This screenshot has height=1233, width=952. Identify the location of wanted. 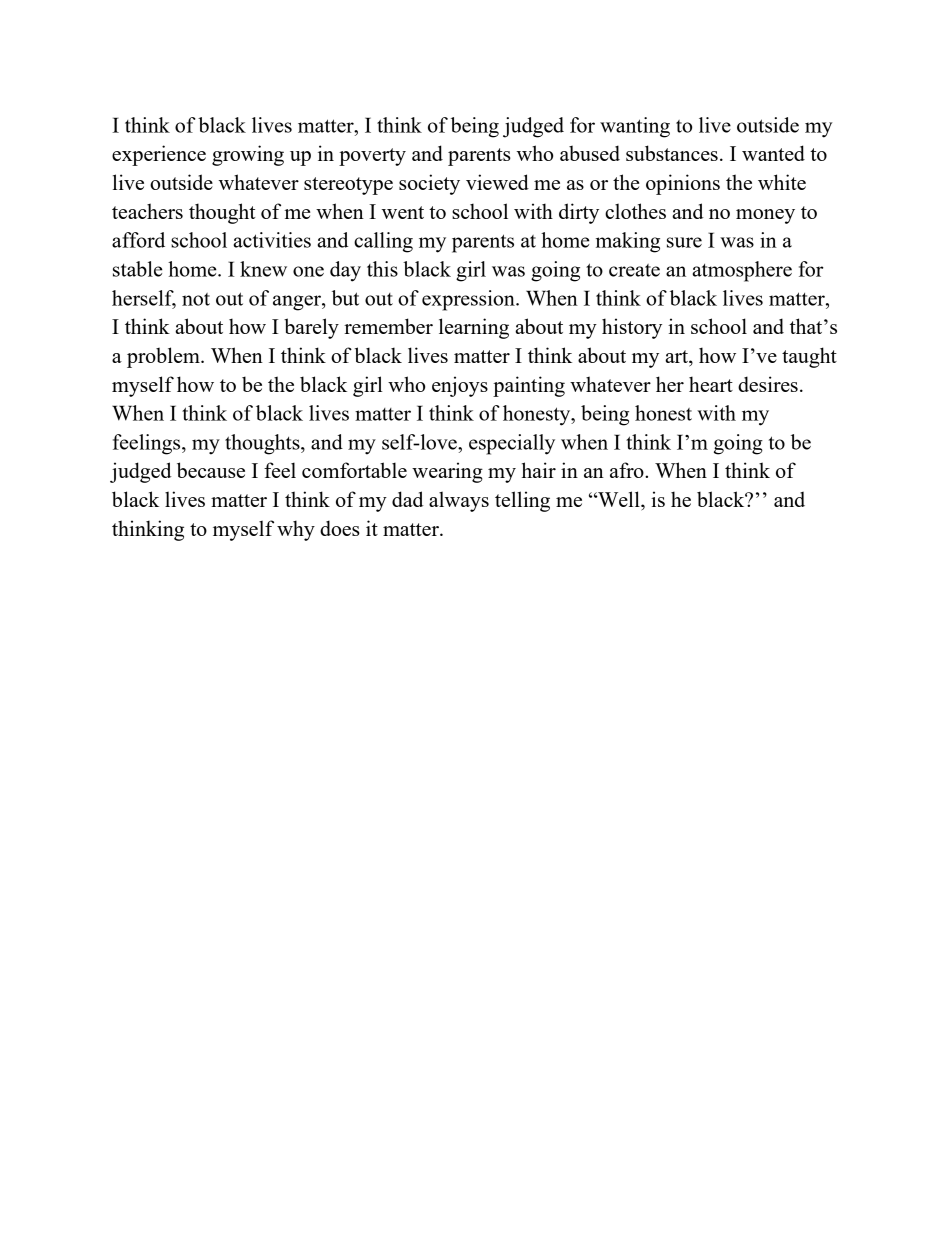
(773, 153).
